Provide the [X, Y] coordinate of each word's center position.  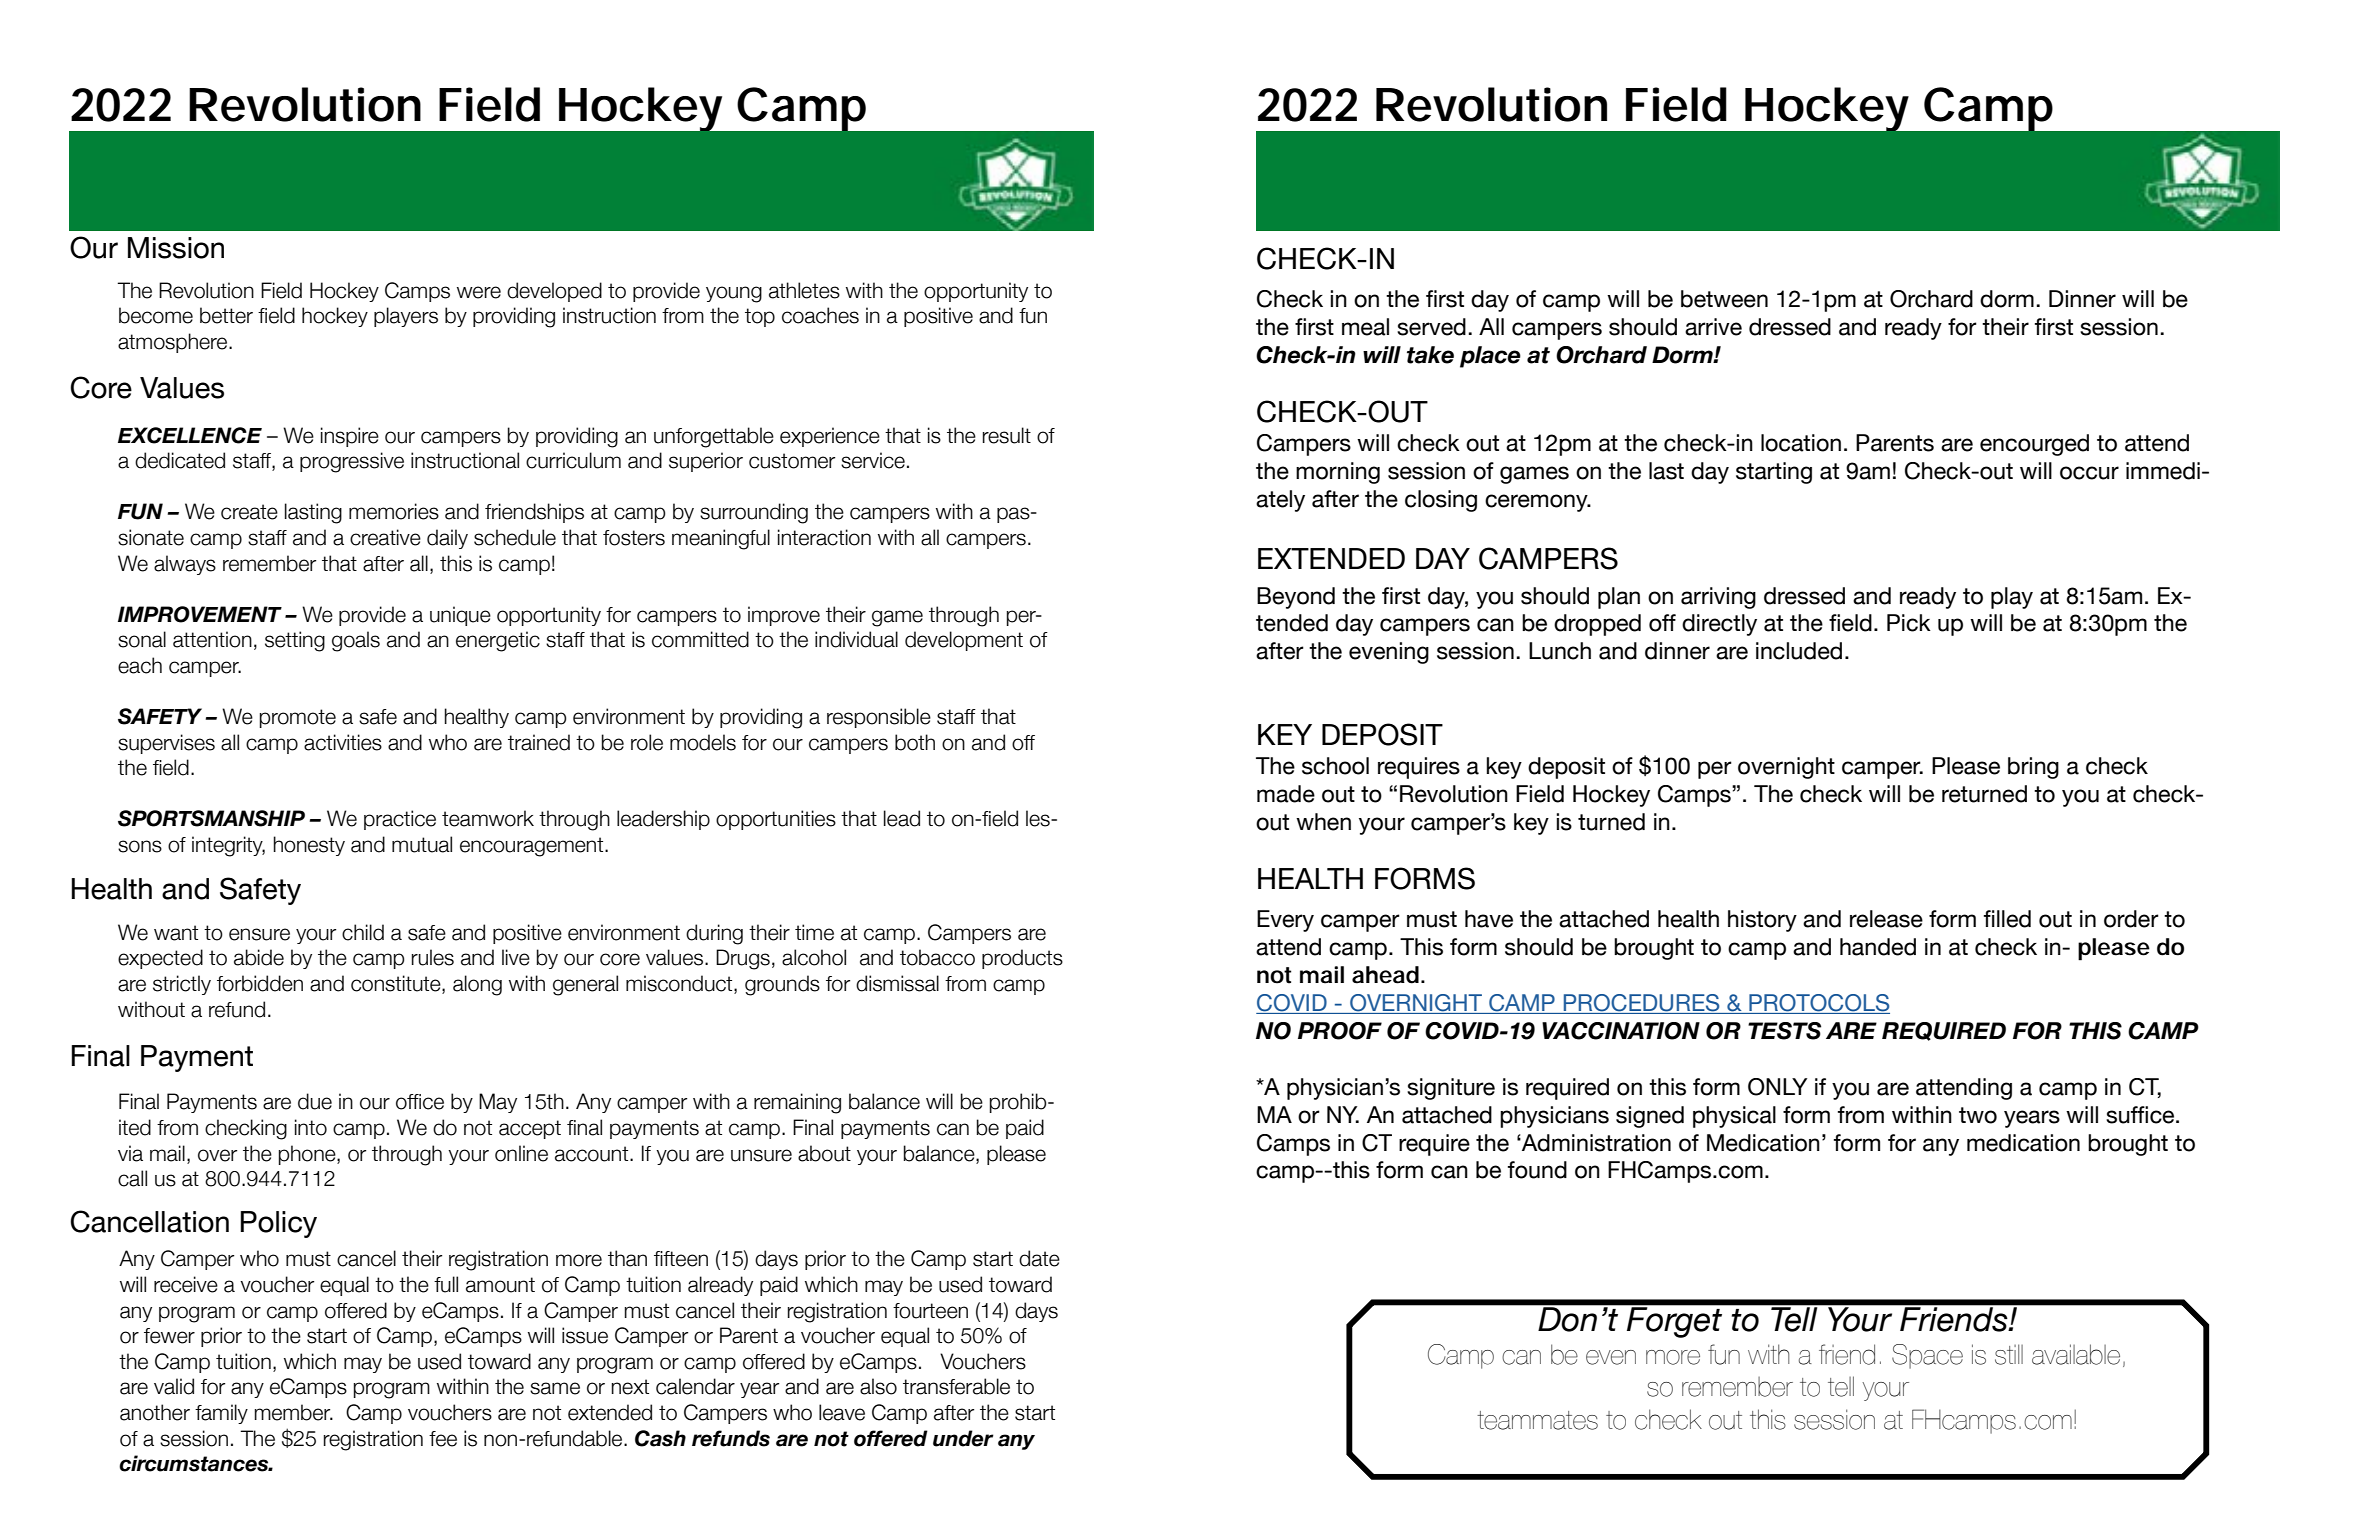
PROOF [1340, 1031]
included [1799, 651]
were [479, 292]
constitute [397, 984]
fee [443, 1439]
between [1724, 299]
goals [356, 641]
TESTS [1784, 1031]
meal [1365, 327]
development [964, 641]
